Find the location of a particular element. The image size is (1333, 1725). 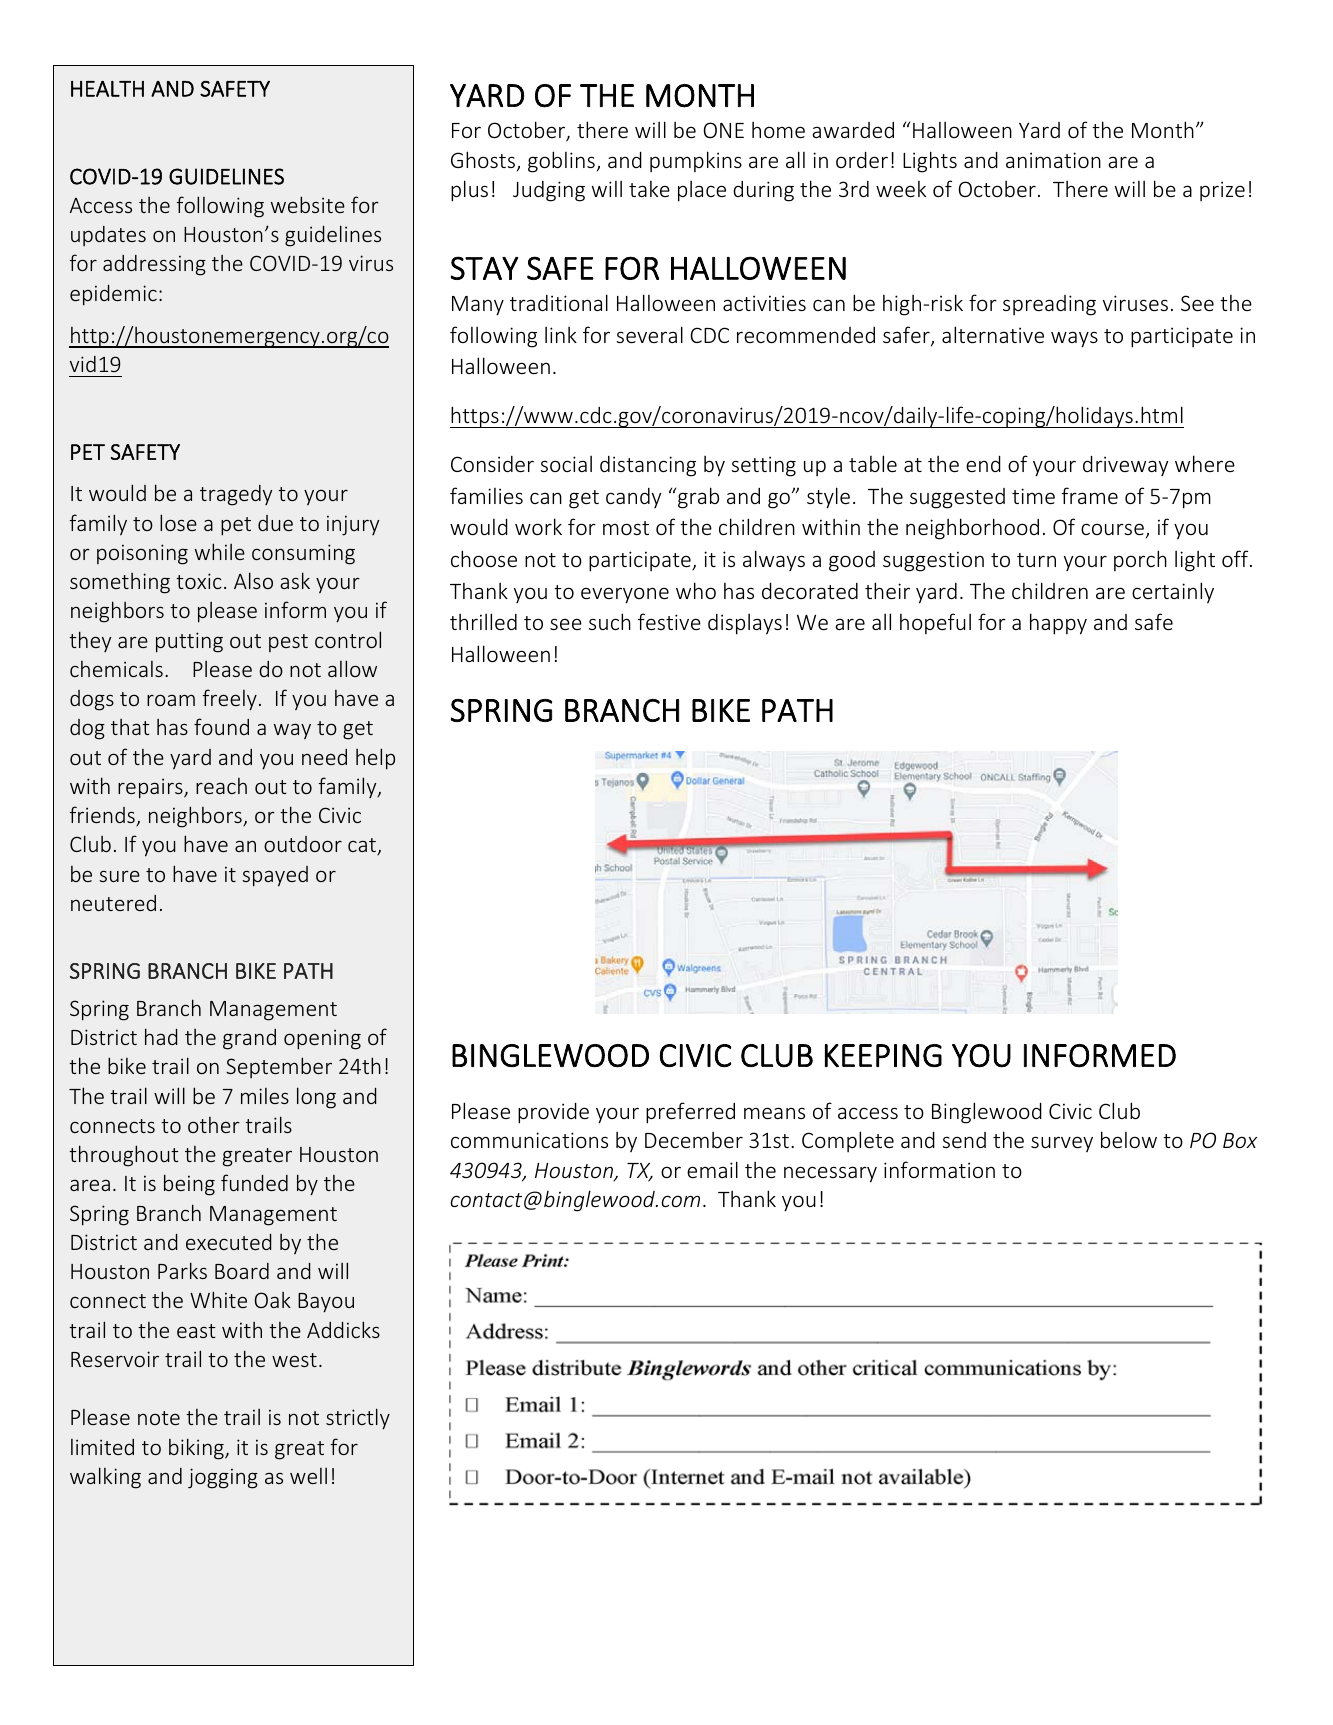

happy is located at coordinates (1058, 624).
